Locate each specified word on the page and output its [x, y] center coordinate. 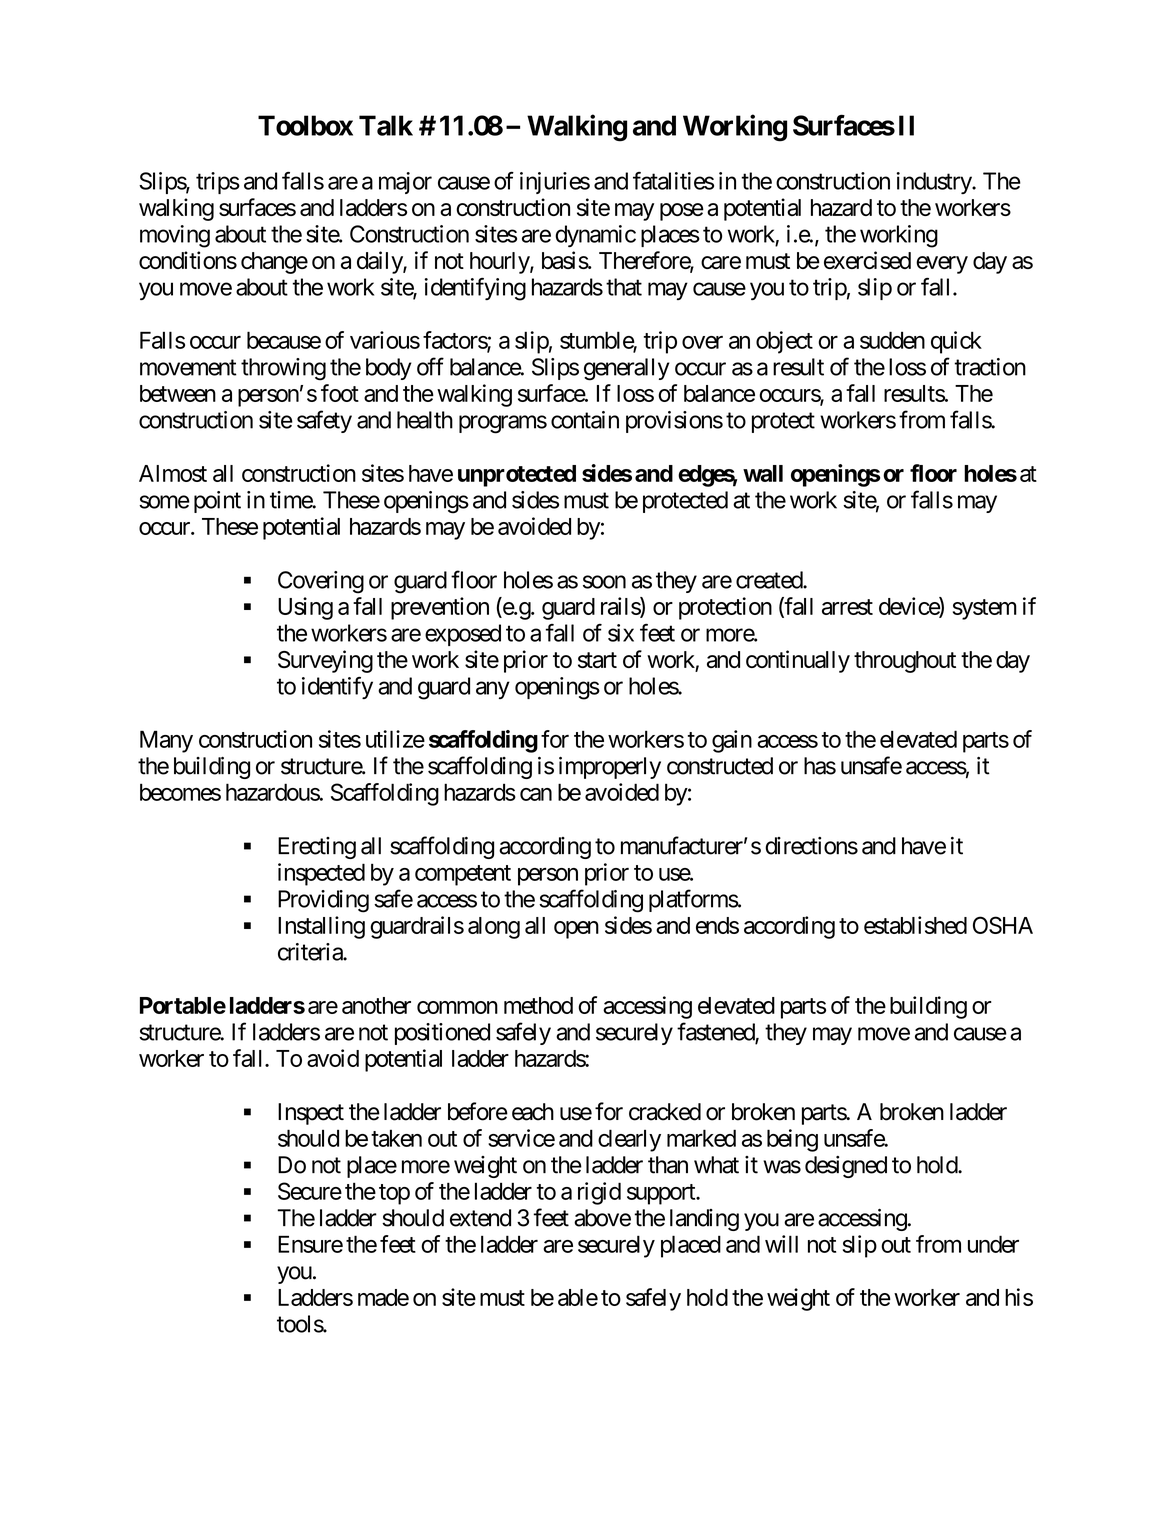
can [536, 794]
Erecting [317, 848]
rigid [599, 1193]
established [915, 925]
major [405, 183]
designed [846, 1167]
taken [396, 1138]
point [217, 502]
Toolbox [305, 125]
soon [604, 582]
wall [763, 473]
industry [934, 183]
